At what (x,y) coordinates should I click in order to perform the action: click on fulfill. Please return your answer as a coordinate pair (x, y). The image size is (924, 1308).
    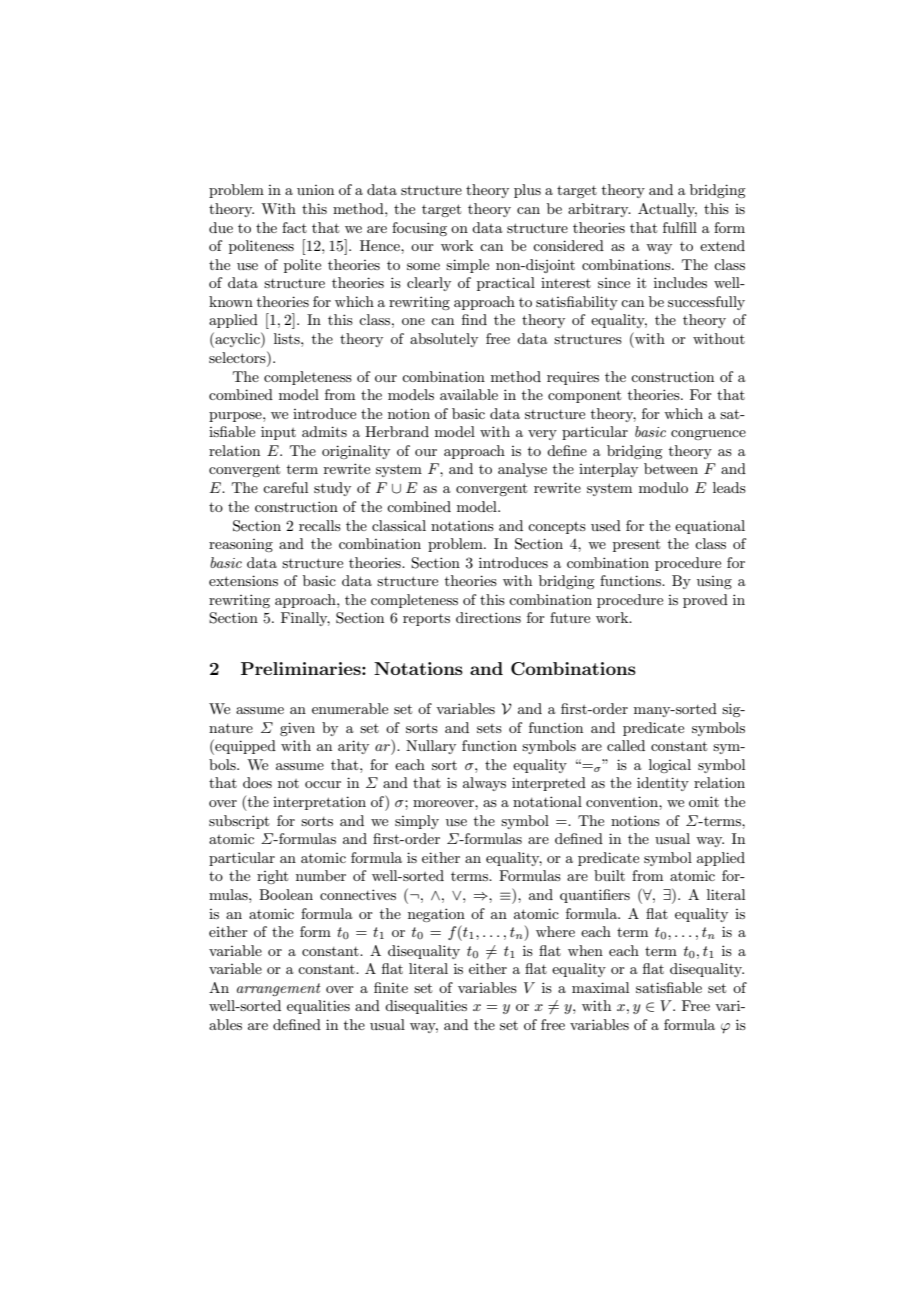
    Looking at the image, I should click on (680, 227).
